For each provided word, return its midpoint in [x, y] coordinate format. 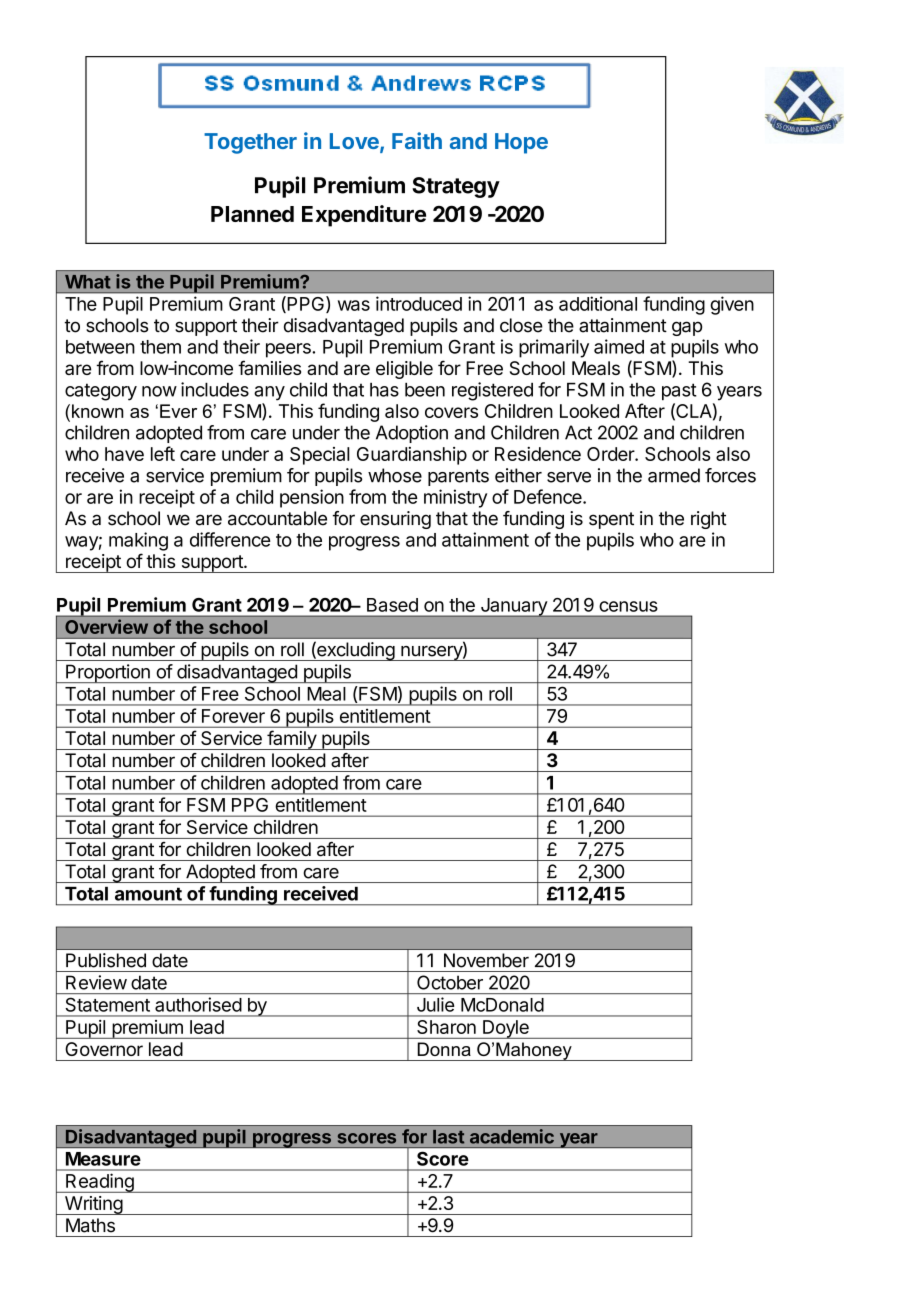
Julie [435, 1004]
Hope [521, 143]
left [163, 453]
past [679, 391]
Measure [103, 1159]
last [448, 1136]
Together [250, 143]
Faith [417, 140]
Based [392, 605]
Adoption [412, 434]
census [628, 606]
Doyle [506, 1029]
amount [148, 894]
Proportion [108, 673]
